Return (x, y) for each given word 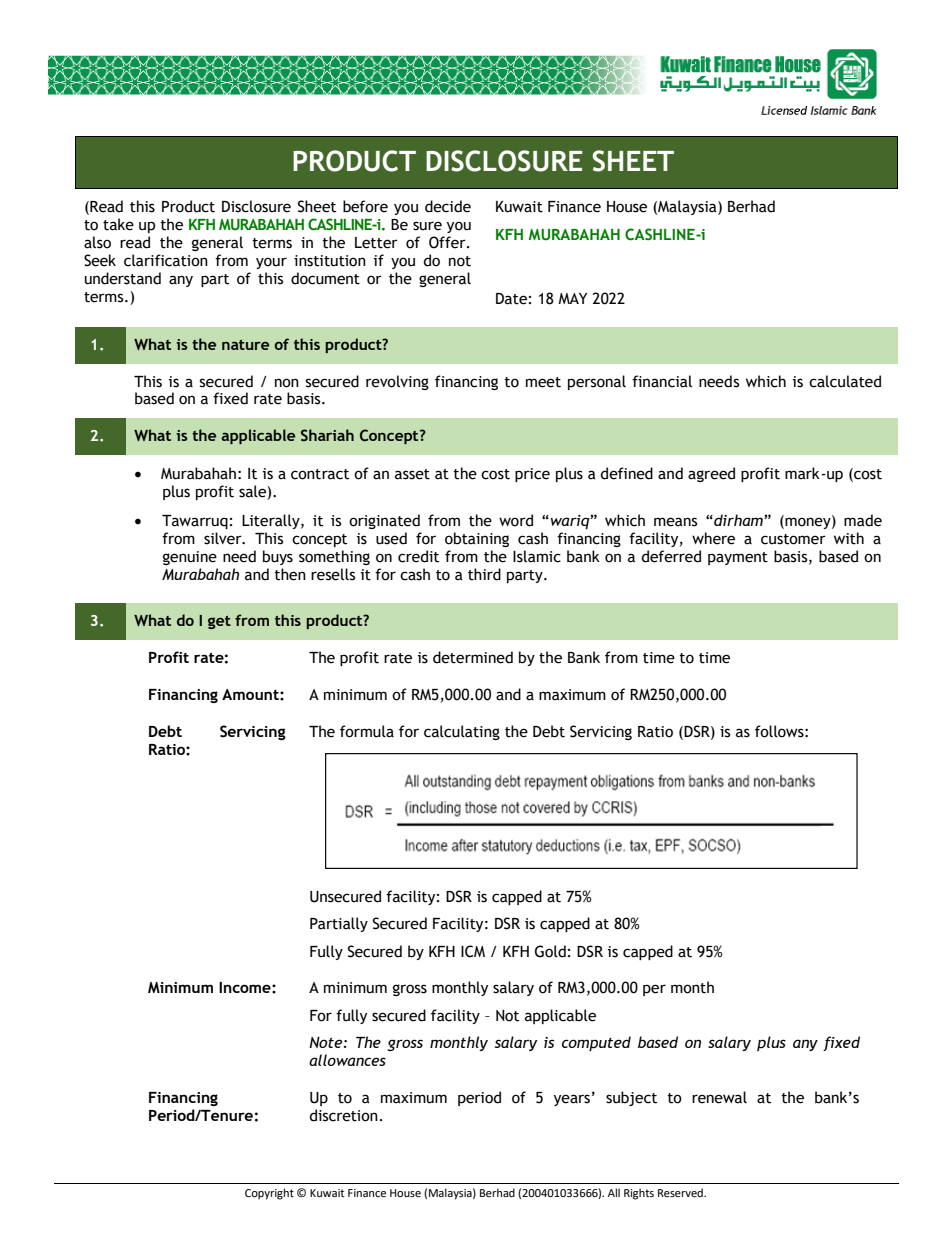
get (219, 622)
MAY (572, 298)
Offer (448, 242)
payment (738, 558)
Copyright (269, 1194)
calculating (462, 732)
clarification (166, 260)
